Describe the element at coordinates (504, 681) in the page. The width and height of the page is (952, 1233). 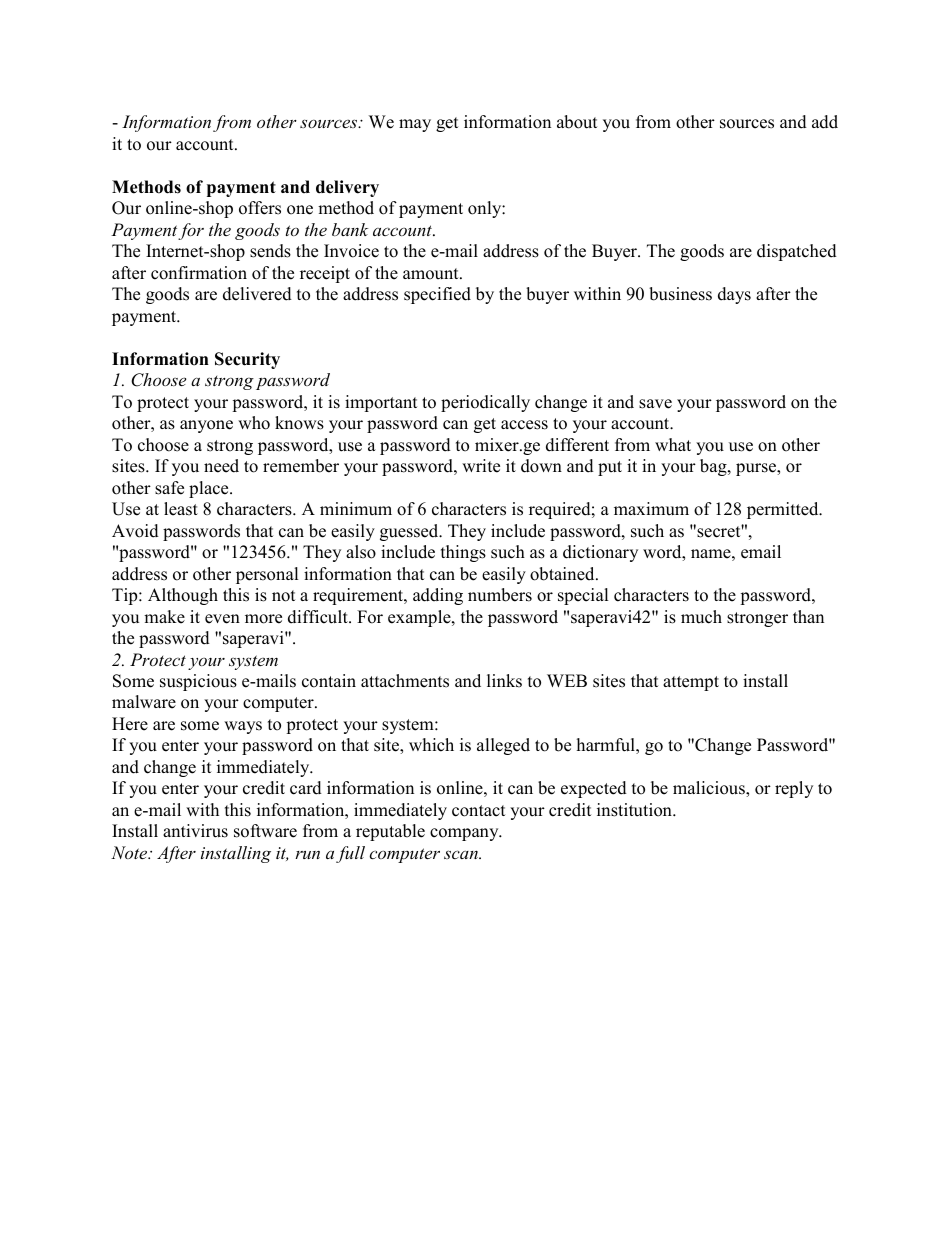
I see `links` at that location.
